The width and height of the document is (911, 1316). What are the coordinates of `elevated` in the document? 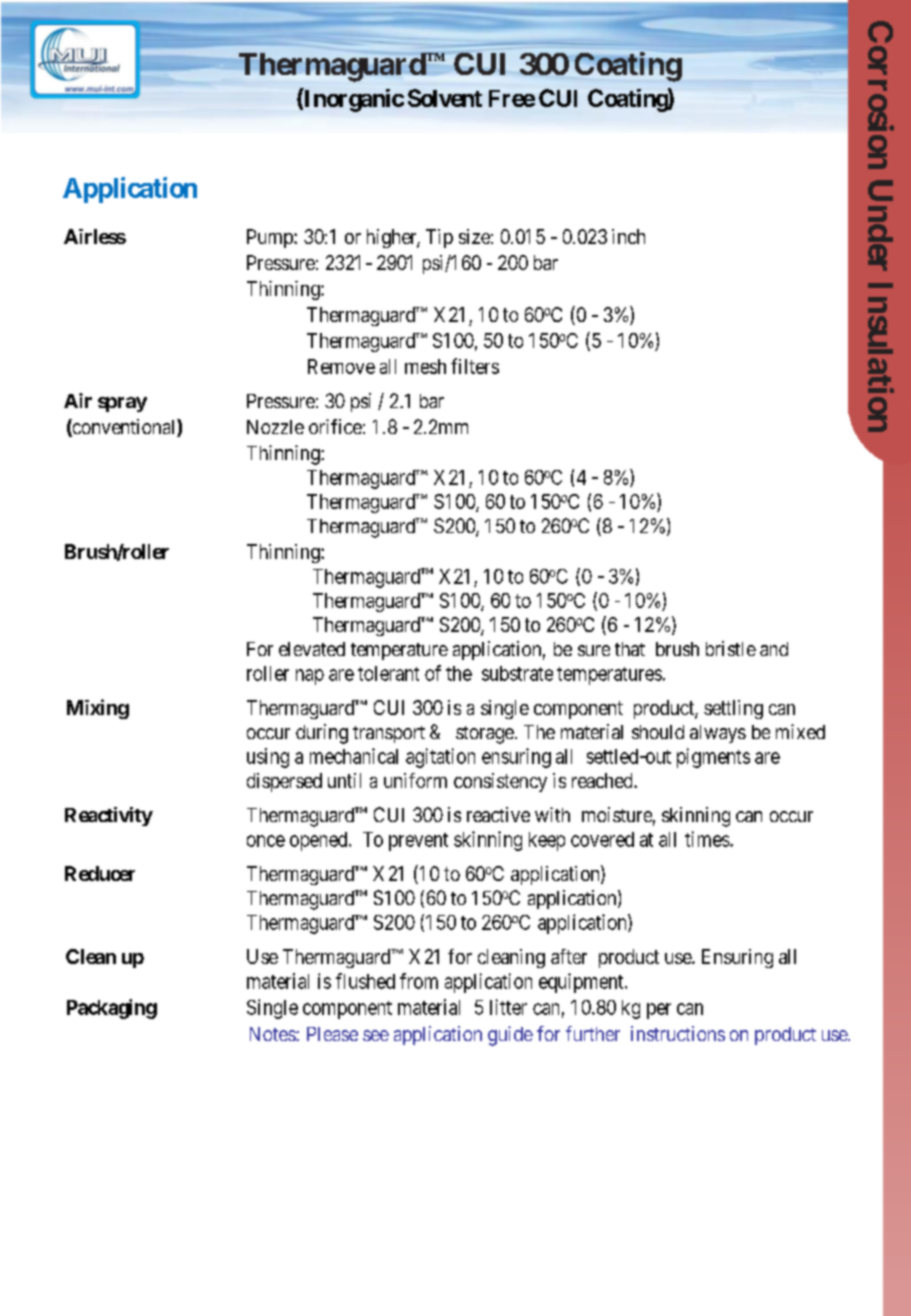 It's located at (312, 649).
